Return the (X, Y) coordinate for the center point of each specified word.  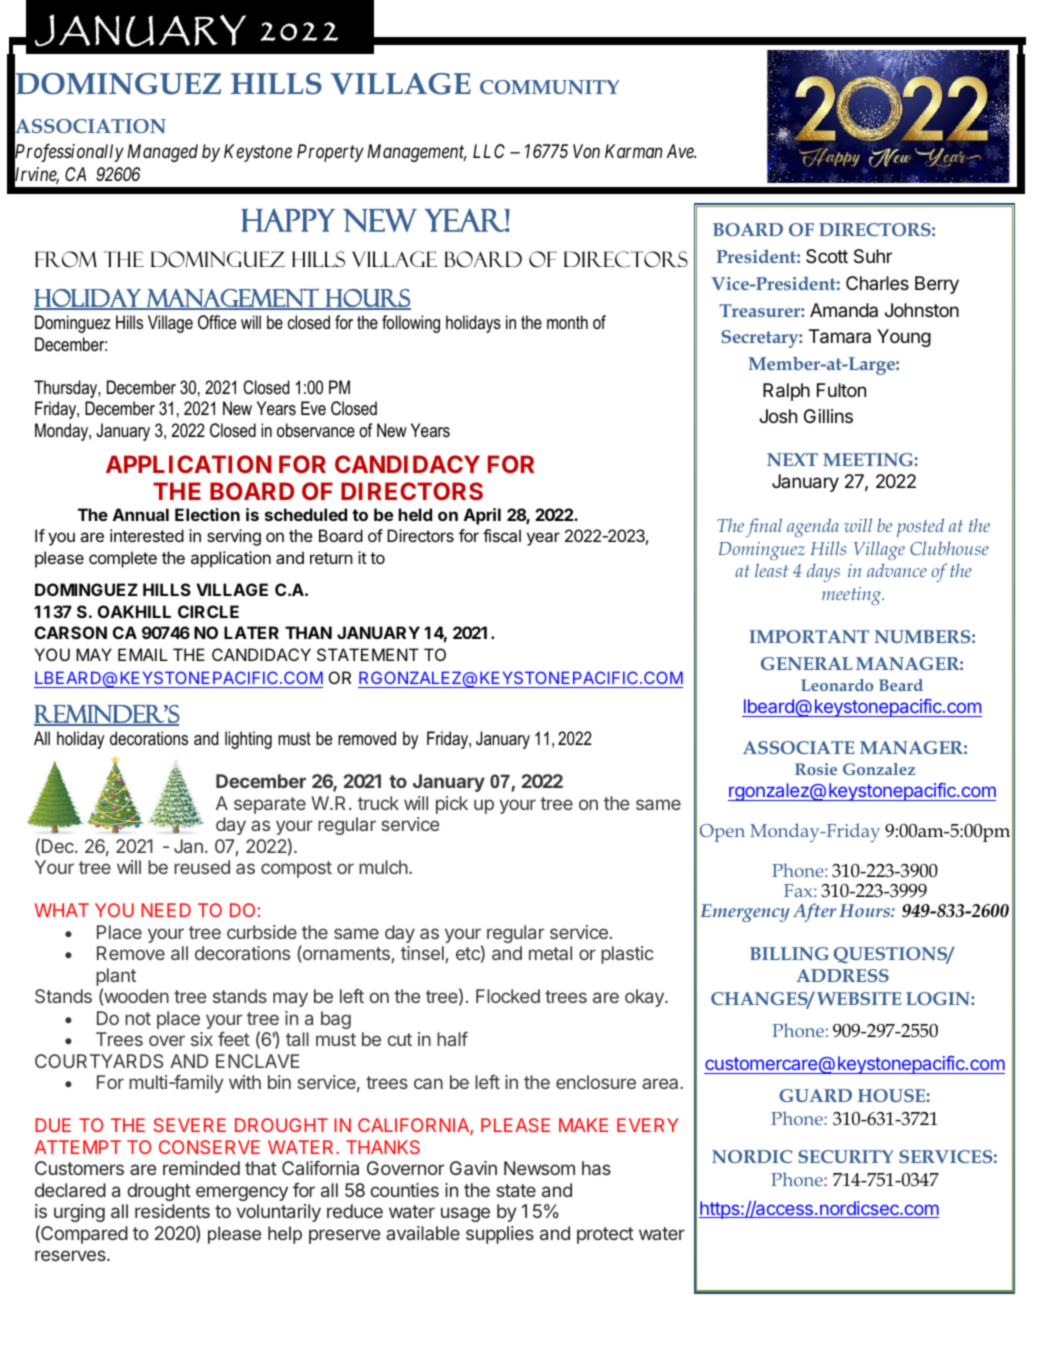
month (567, 322)
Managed (162, 153)
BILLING (789, 953)
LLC (489, 151)
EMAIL (143, 654)
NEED (166, 910)
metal (550, 953)
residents (172, 1211)
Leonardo (837, 685)
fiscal (502, 535)
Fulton (841, 390)
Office (217, 322)
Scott (827, 256)
